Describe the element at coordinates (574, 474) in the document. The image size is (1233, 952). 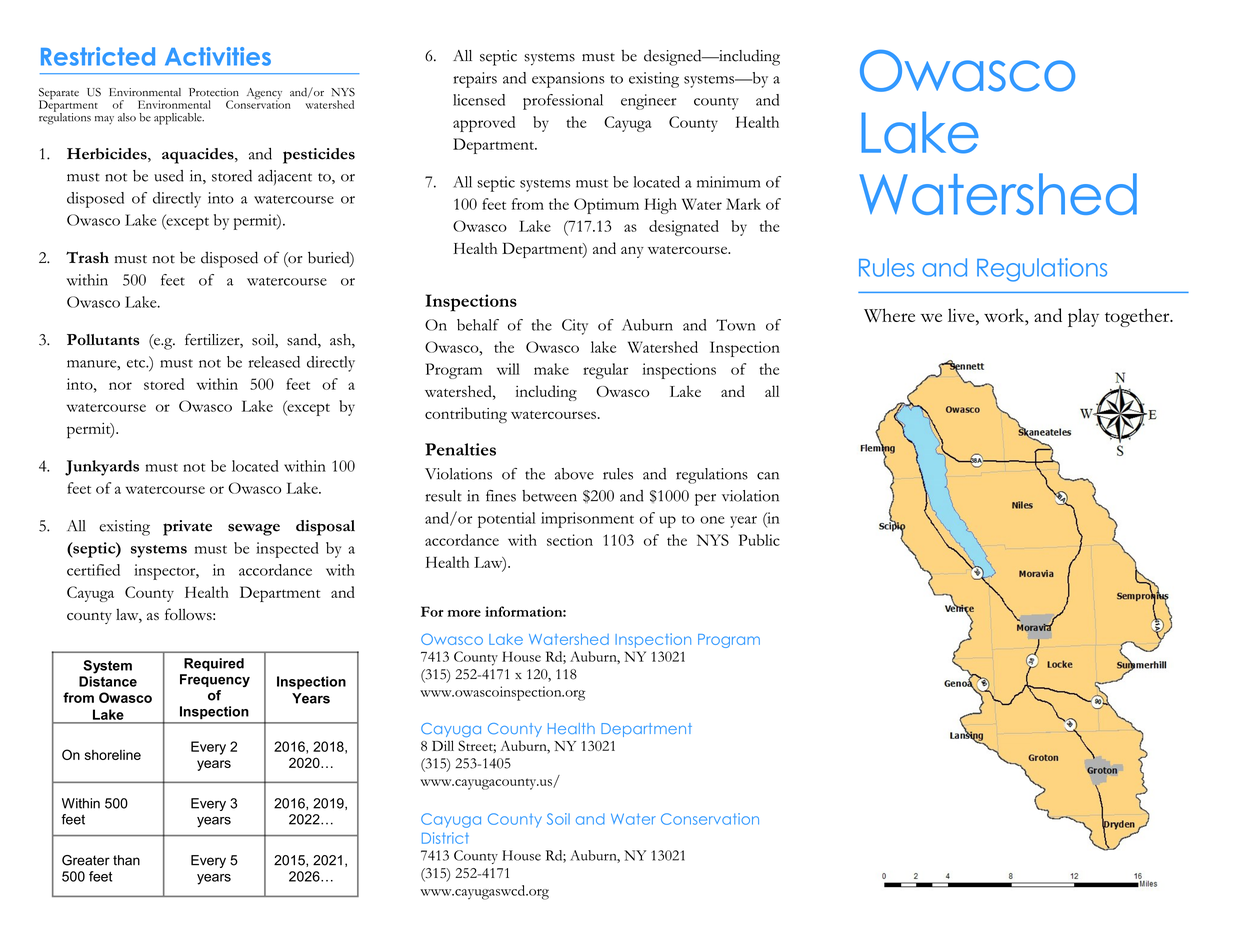
I see `above` at that location.
